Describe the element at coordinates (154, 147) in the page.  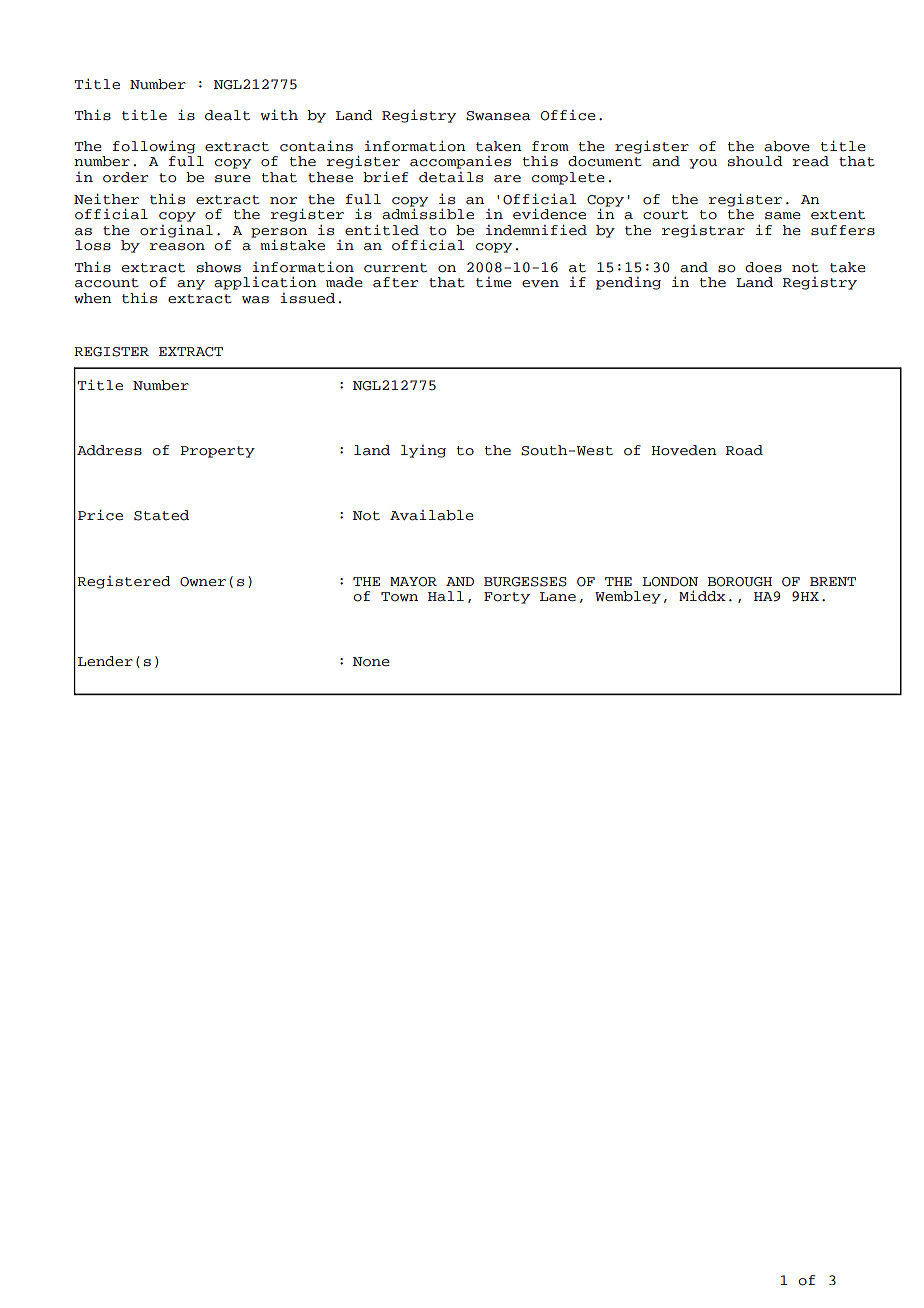
I see `following` at that location.
